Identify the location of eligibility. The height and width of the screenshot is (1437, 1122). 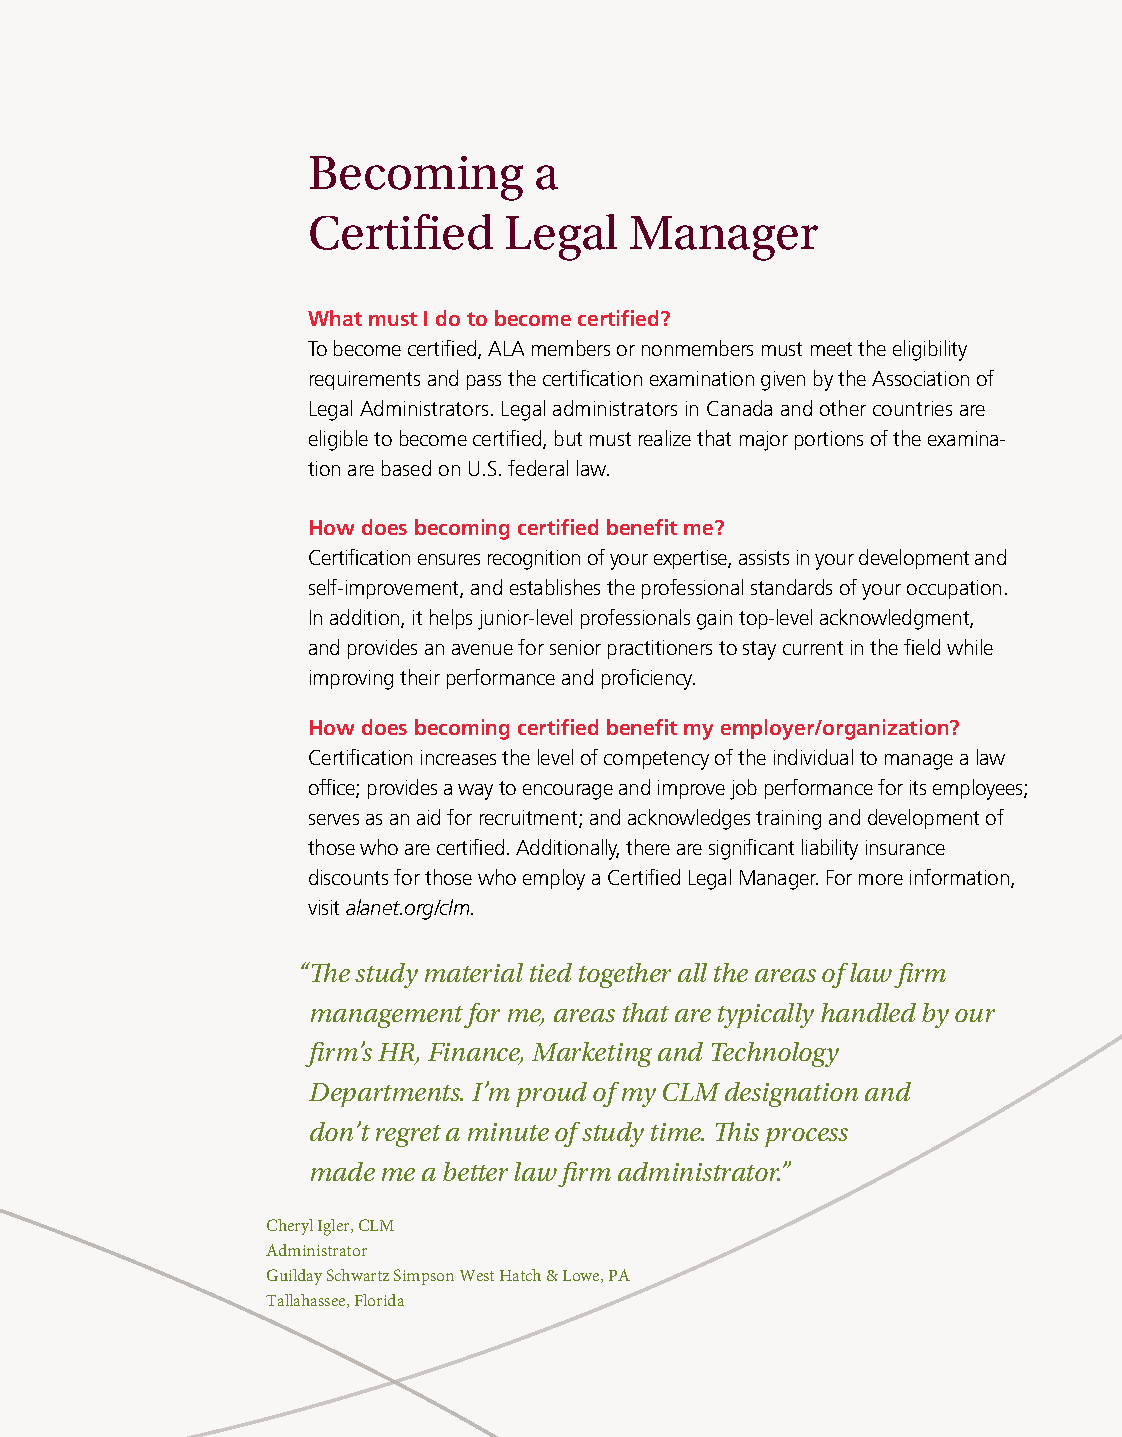
(930, 350).
